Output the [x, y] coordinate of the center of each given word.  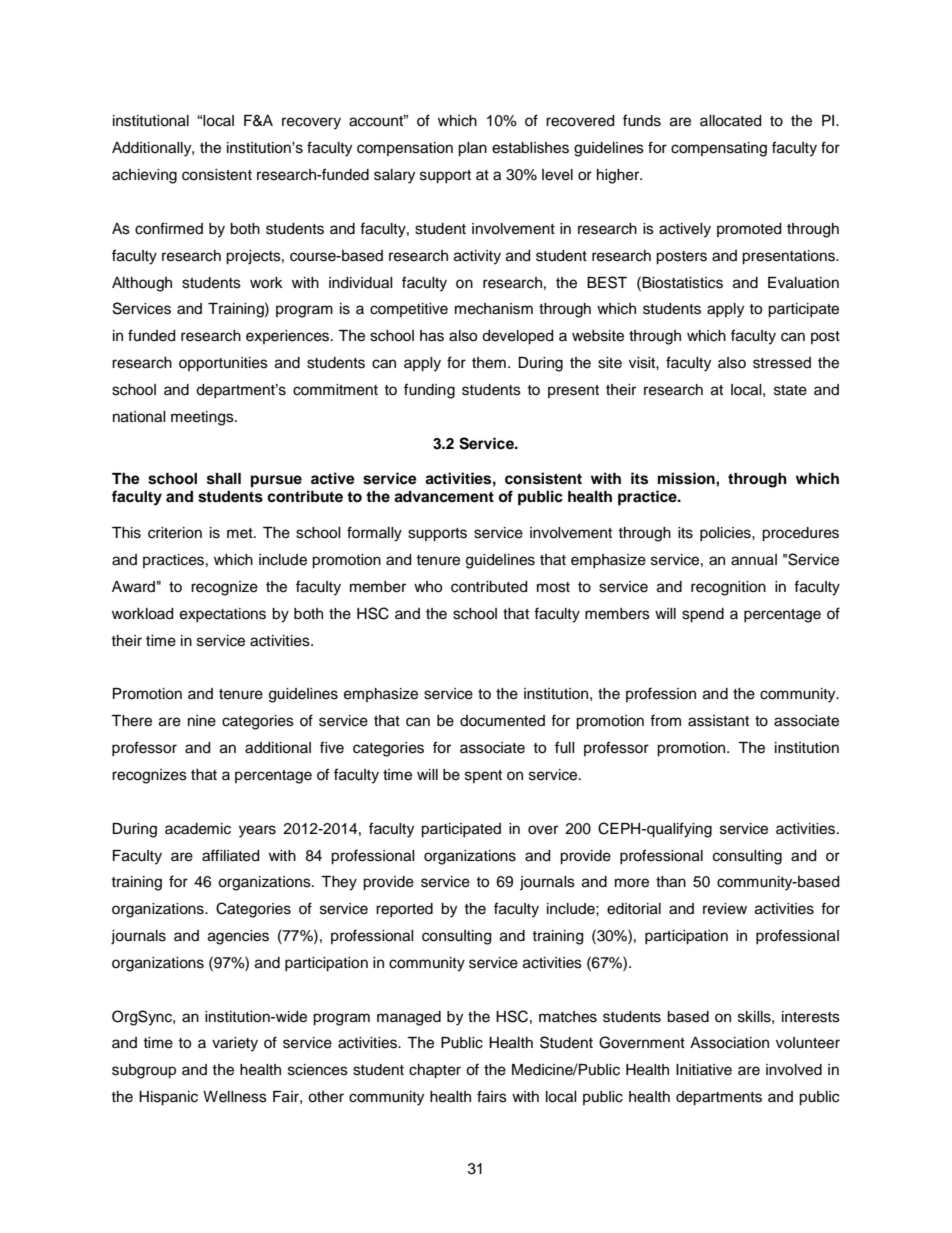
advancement [444, 497]
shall [224, 479]
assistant [718, 721]
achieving [144, 176]
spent [483, 776]
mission [687, 478]
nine [202, 721]
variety [235, 1044]
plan [472, 149]
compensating [719, 149]
